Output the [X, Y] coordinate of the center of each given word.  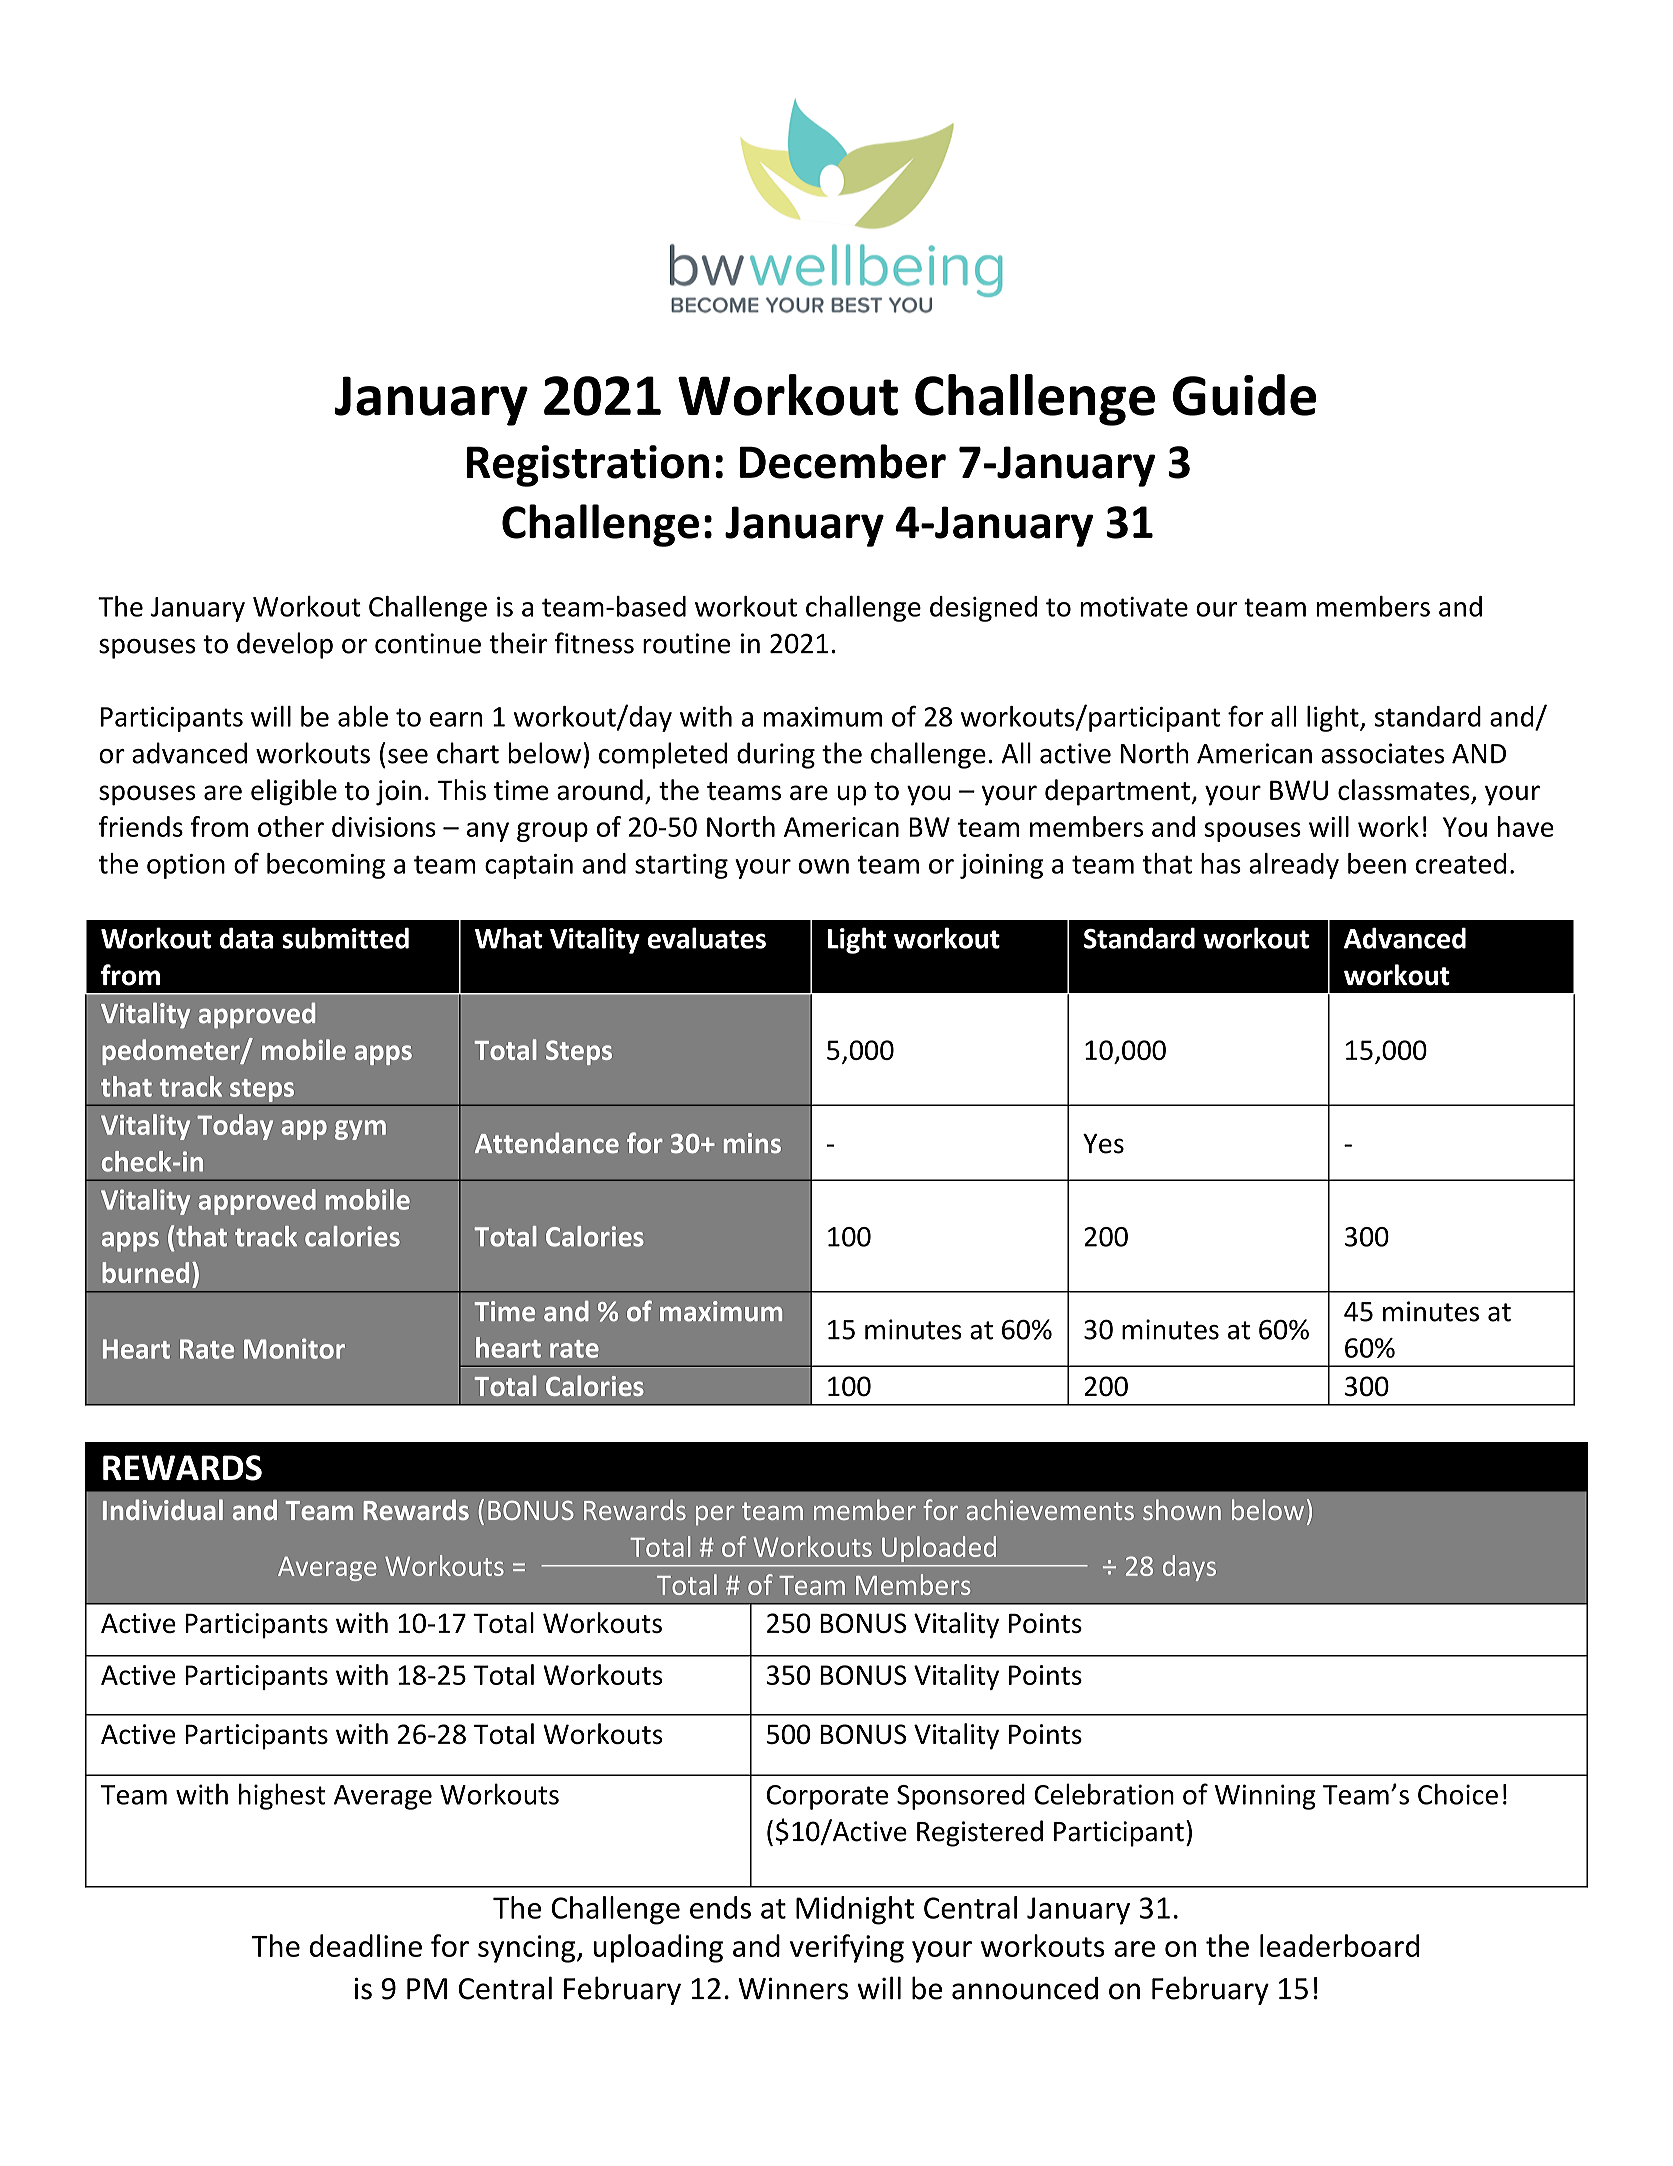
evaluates [707, 938]
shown [1182, 1509]
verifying [847, 1948]
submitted [345, 938]
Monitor [294, 1348]
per [715, 1515]
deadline [366, 1945]
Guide [1244, 395]
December [842, 461]
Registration [588, 466]
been [1377, 863]
